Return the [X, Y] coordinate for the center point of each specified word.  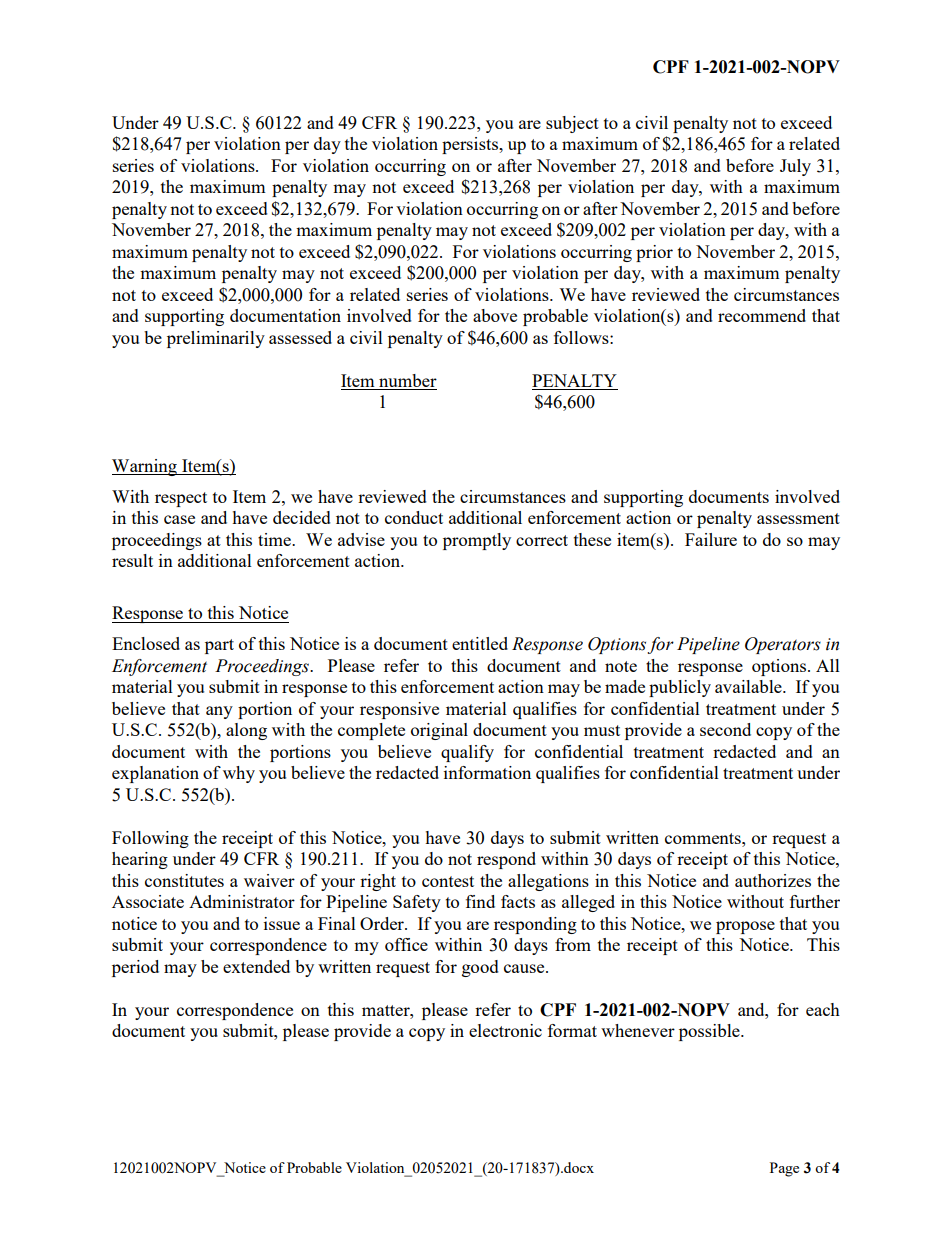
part [219, 646]
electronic [505, 1030]
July [795, 167]
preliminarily [216, 339]
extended [256, 966]
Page [784, 1169]
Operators [783, 645]
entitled [480, 643]
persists [471, 145]
